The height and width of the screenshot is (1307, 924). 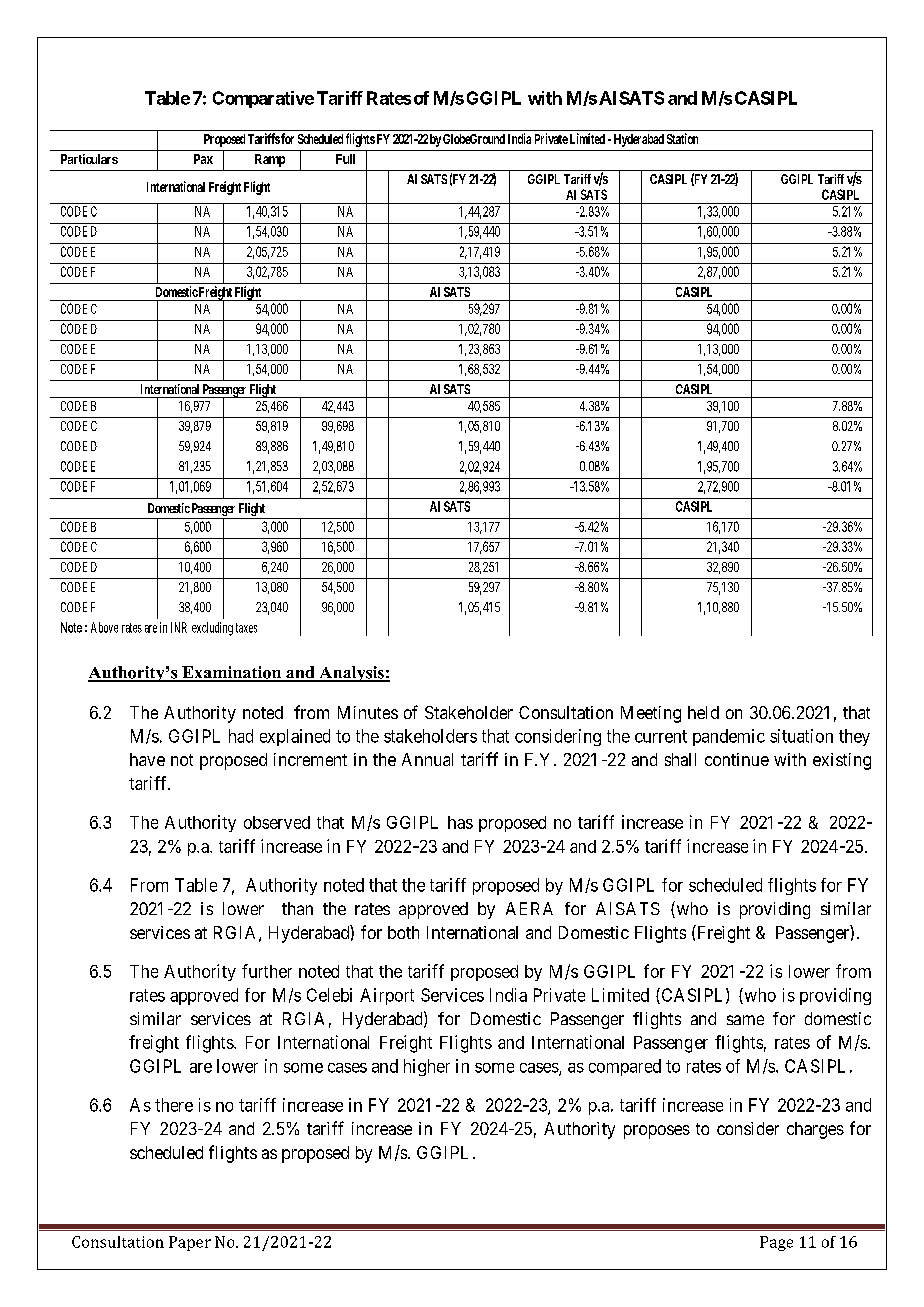 I want to click on Pax, so click(x=203, y=159).
